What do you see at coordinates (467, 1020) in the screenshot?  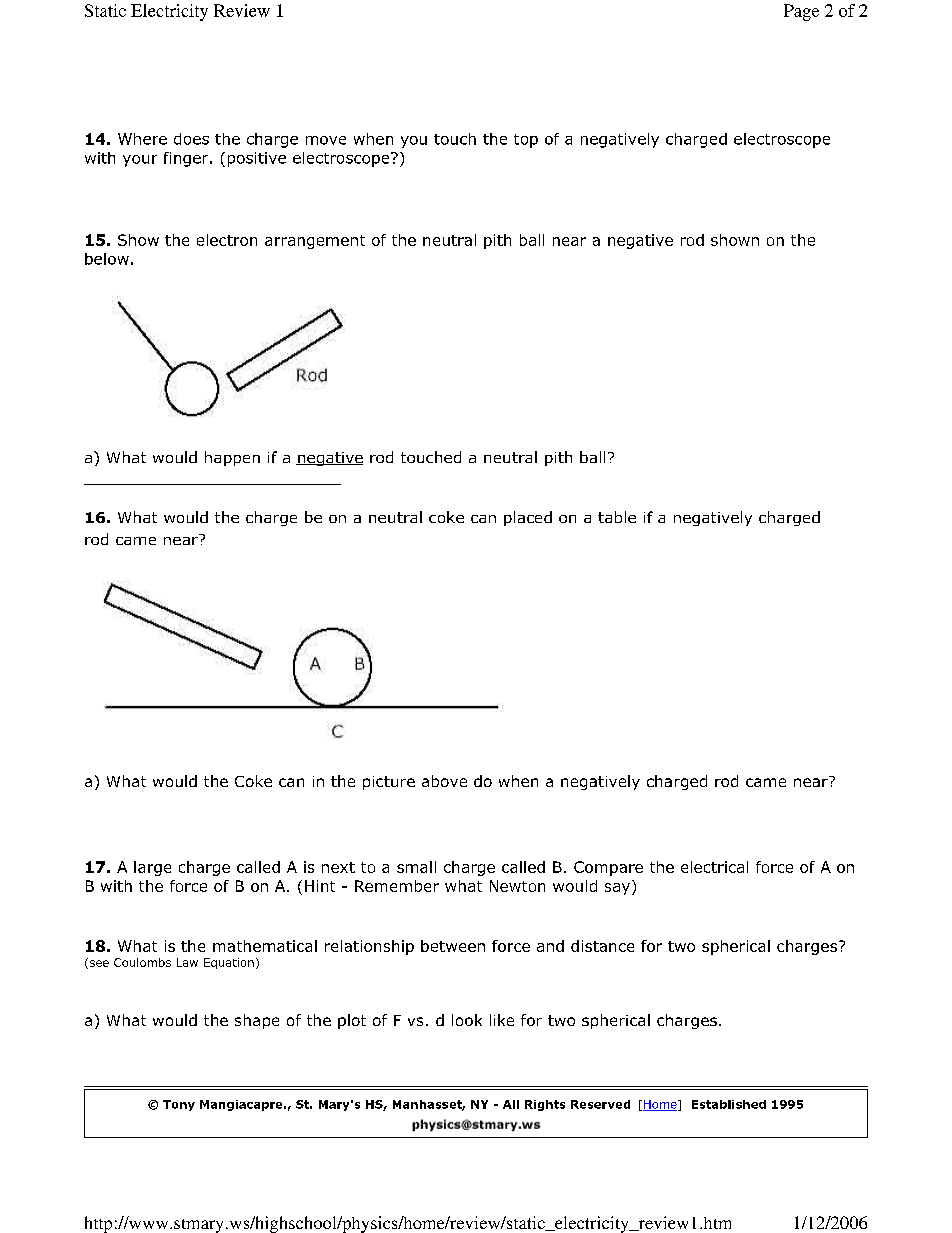 I see `look` at bounding box center [467, 1020].
